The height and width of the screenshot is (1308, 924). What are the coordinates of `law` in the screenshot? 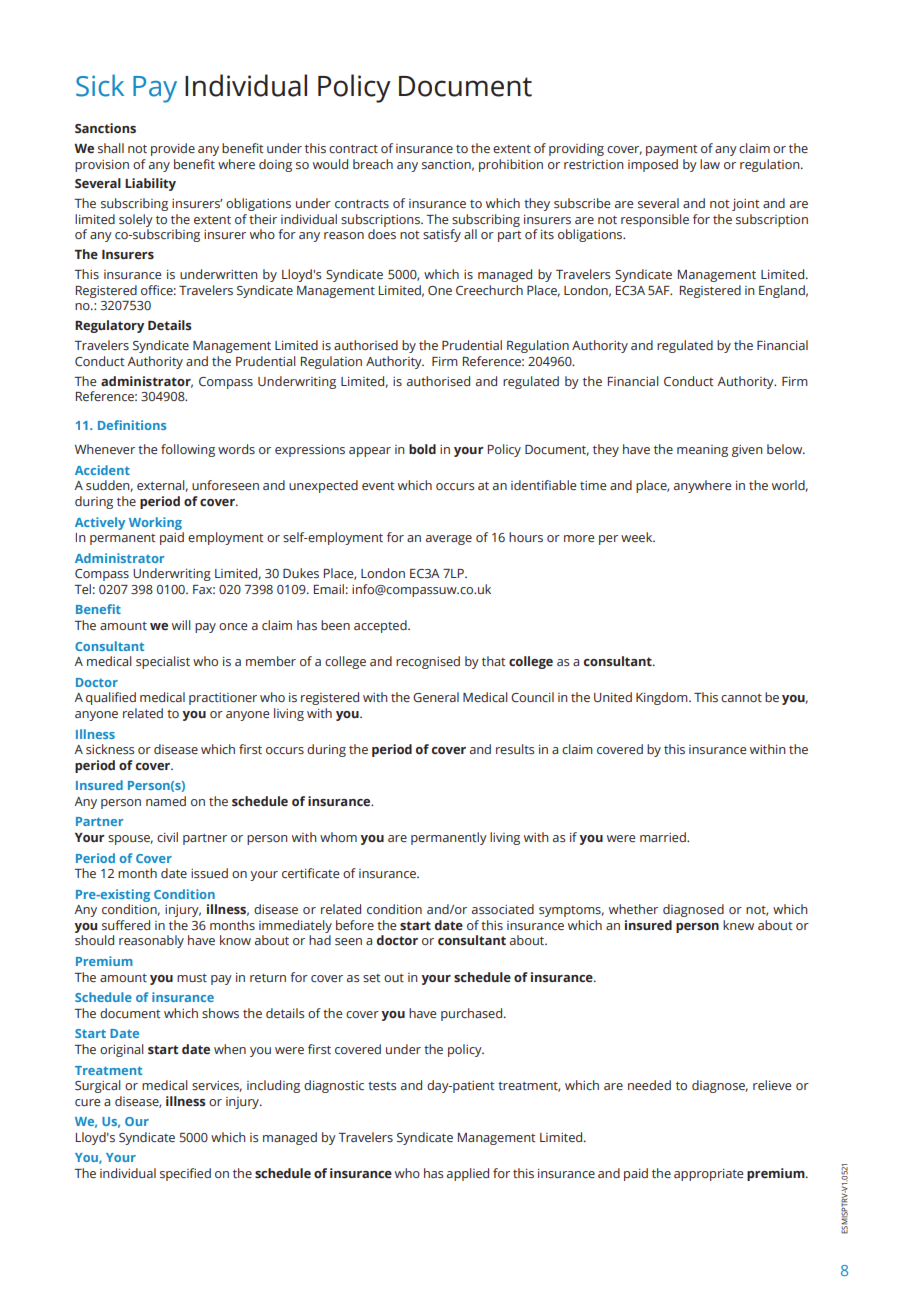 It's located at (710, 164).
